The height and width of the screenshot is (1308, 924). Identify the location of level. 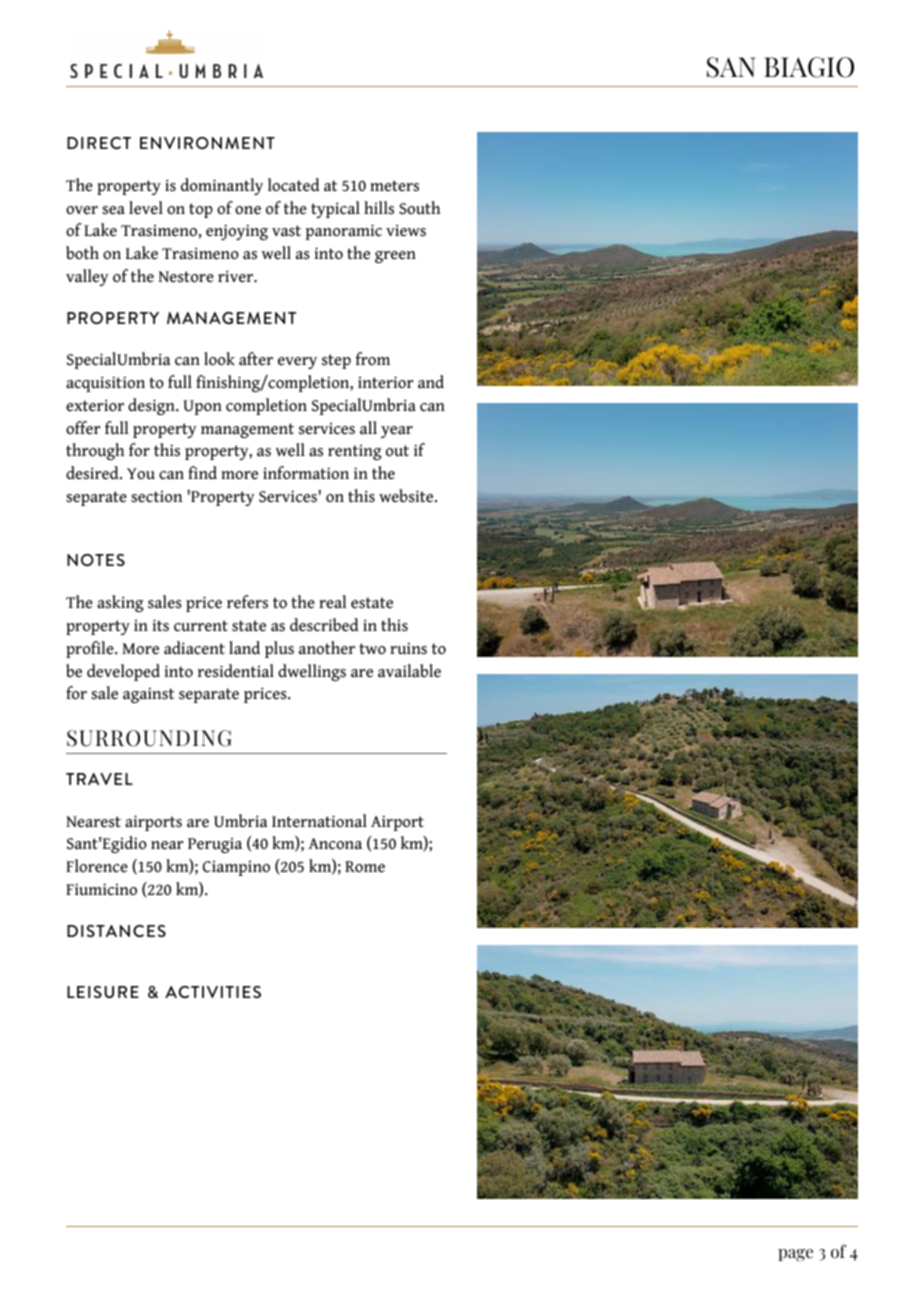
(146, 208).
